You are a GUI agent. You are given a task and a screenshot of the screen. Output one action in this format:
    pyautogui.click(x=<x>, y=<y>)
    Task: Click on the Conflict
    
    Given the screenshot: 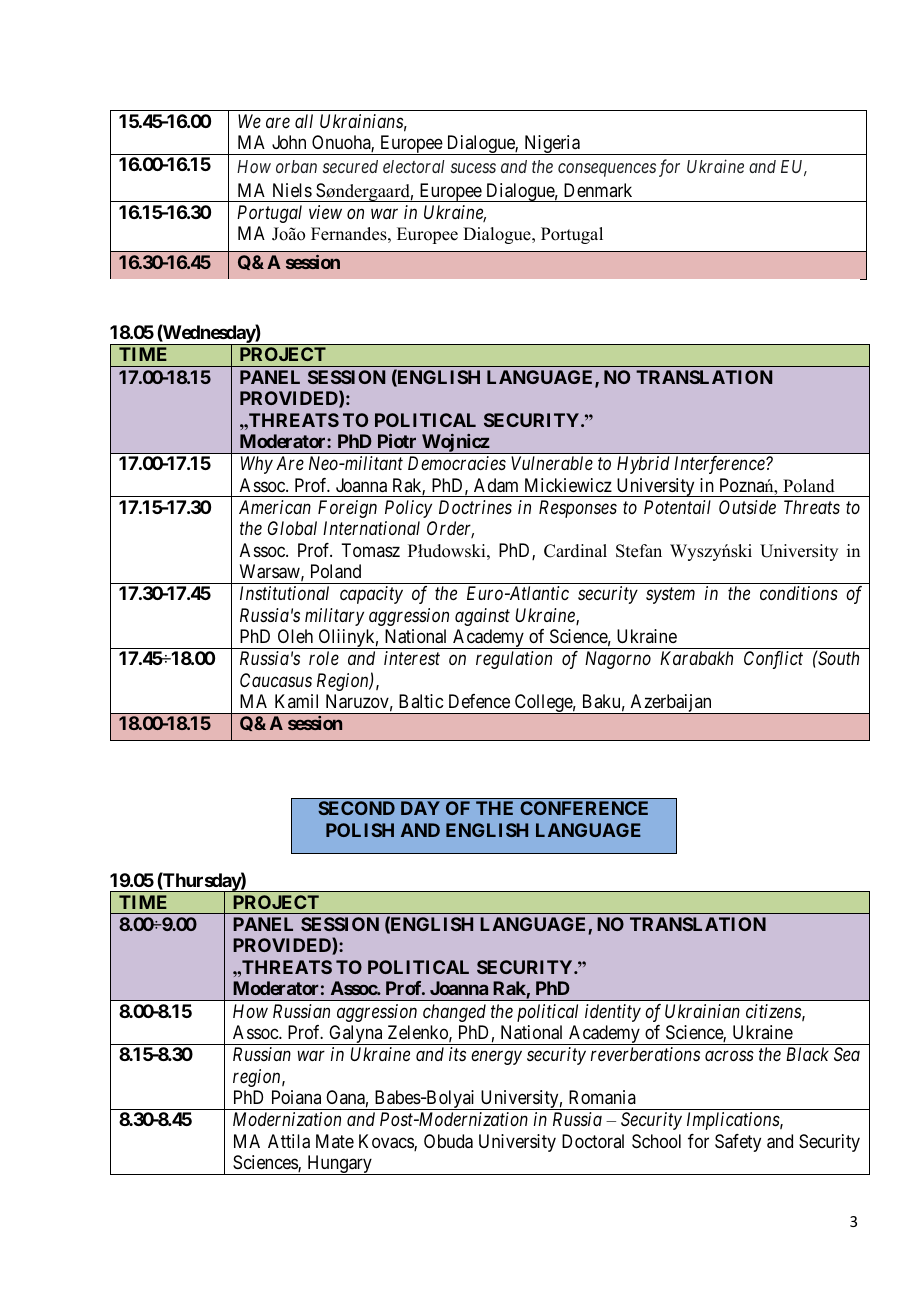 What is the action you would take?
    pyautogui.click(x=773, y=660)
